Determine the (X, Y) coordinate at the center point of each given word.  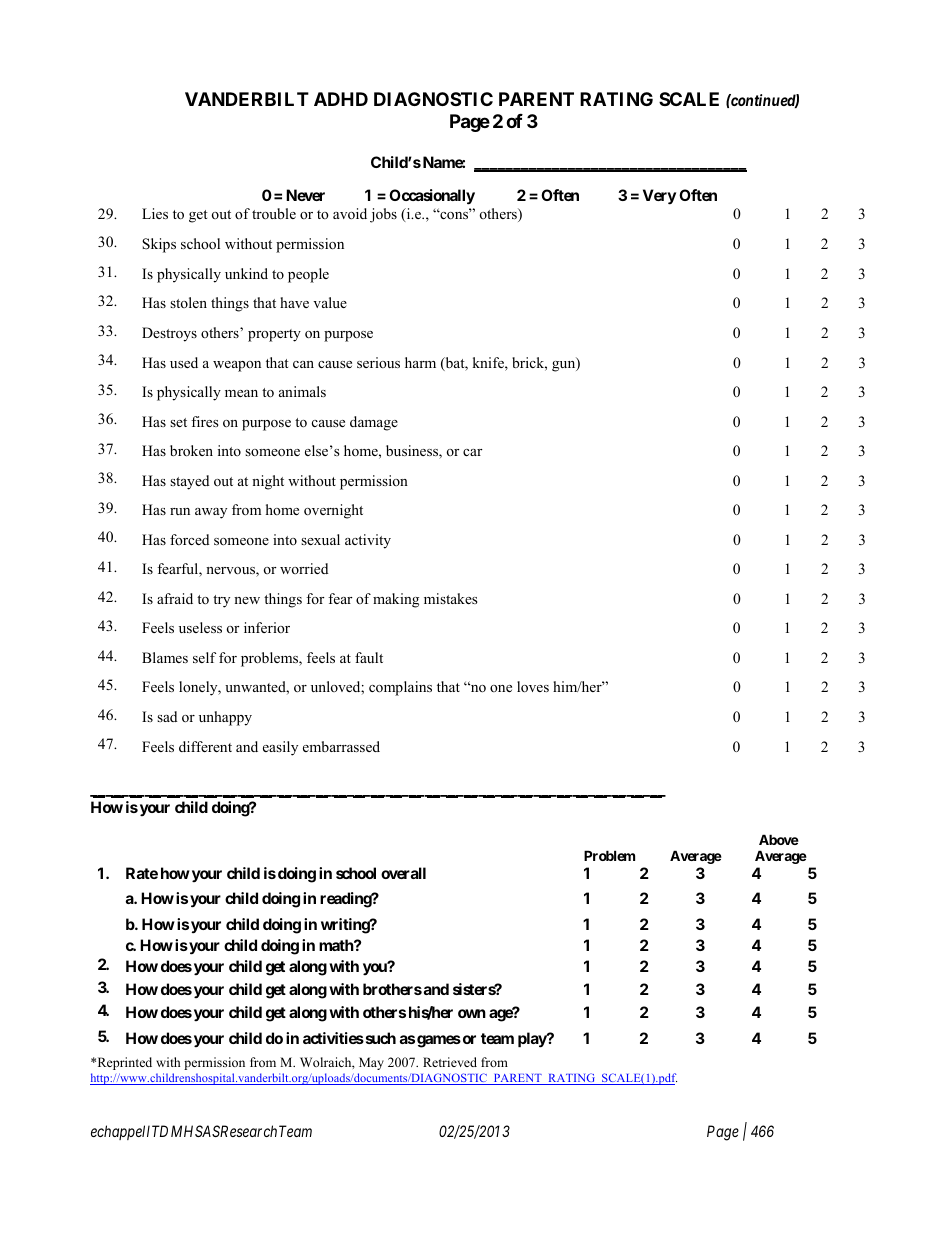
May (371, 1063)
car (472, 452)
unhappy (225, 718)
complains (400, 688)
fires (205, 421)
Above (779, 839)
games (439, 1041)
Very (659, 197)
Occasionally (432, 197)
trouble (274, 213)
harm (420, 362)
